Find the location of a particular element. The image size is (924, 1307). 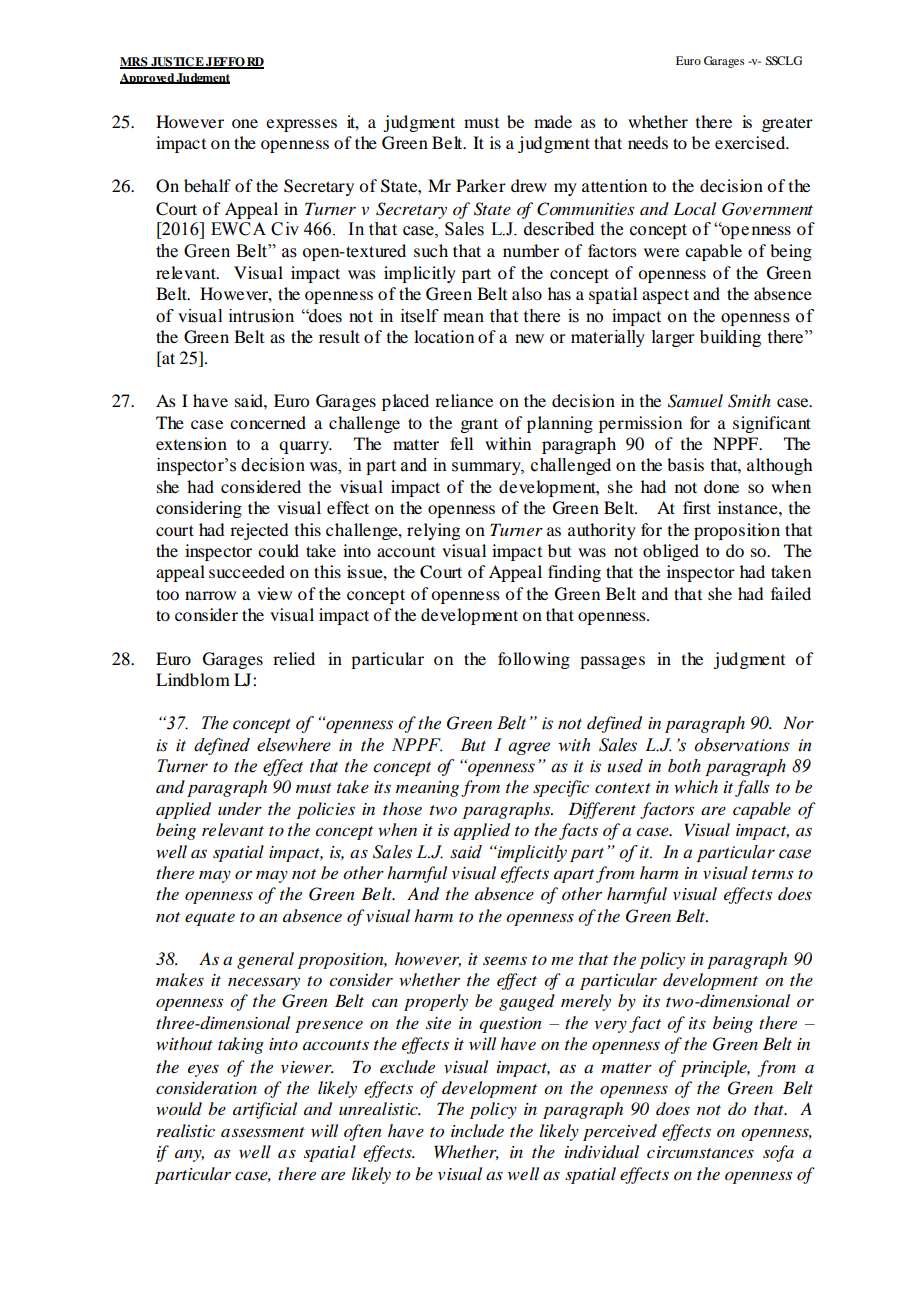

following is located at coordinates (534, 660).
